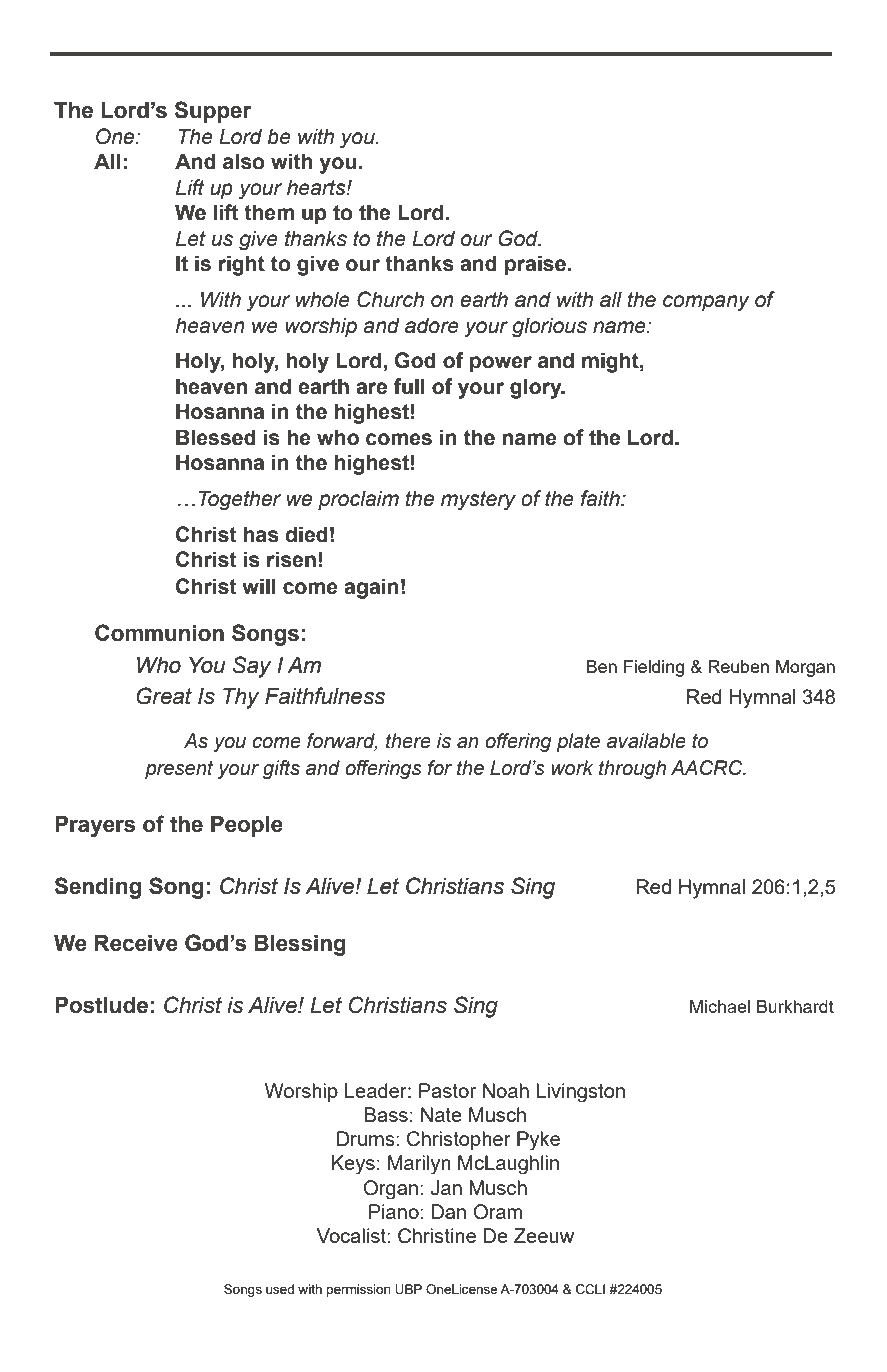 The width and height of the document is (887, 1372). Describe the element at coordinates (280, 1289) in the document. I see `used` at that location.
